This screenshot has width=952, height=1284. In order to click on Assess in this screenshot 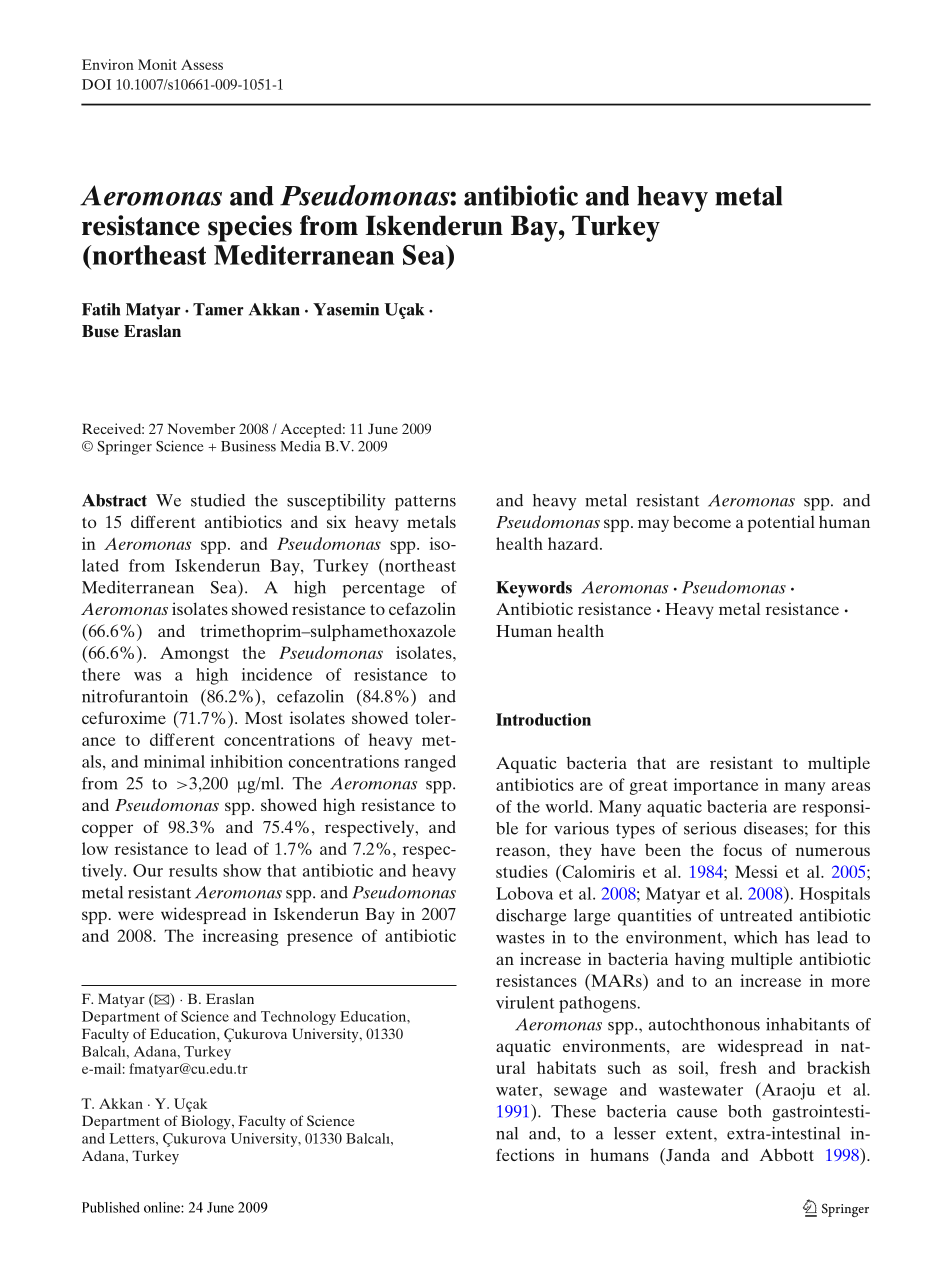, I will do `click(202, 64)`.
